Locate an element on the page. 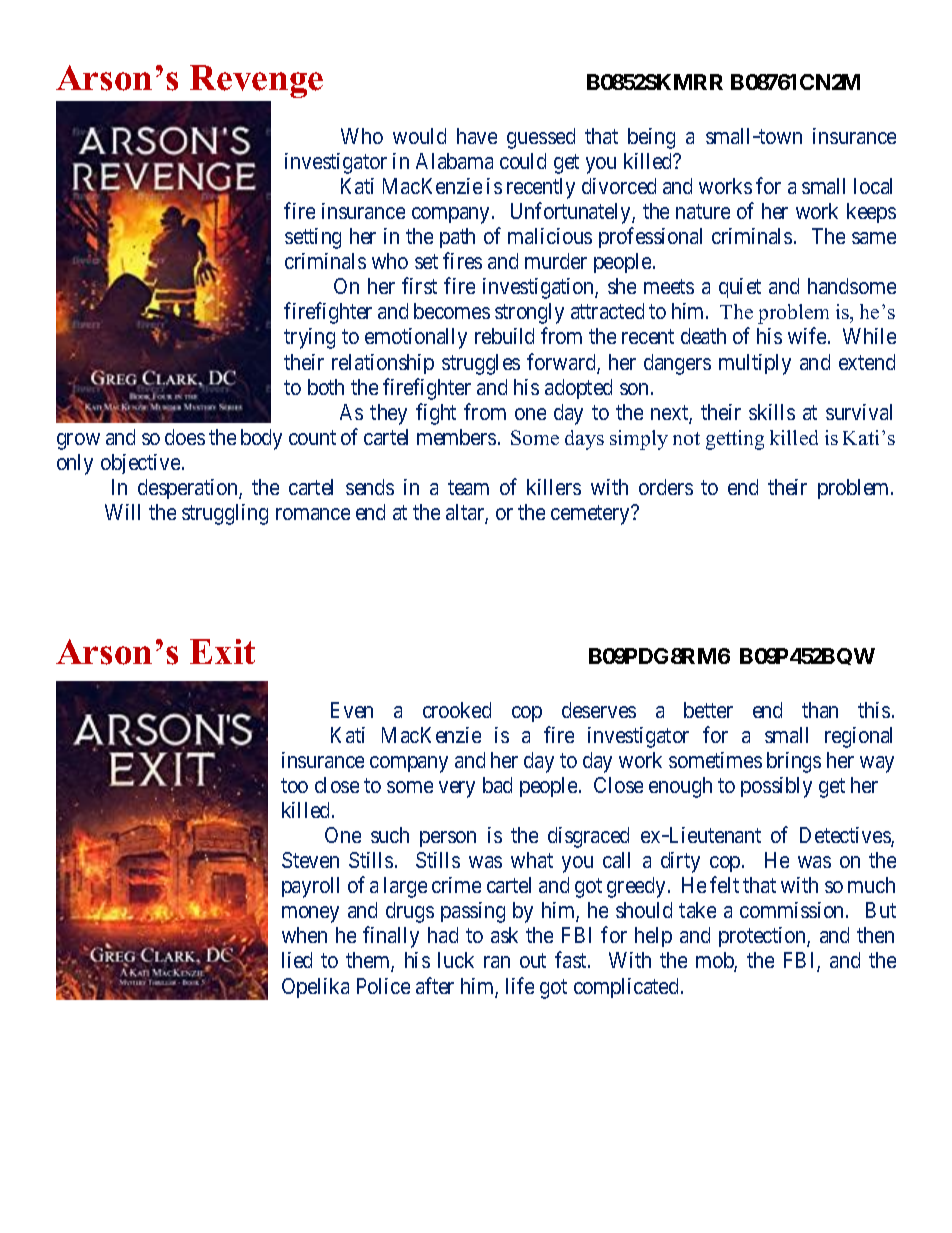  struggling is located at coordinates (225, 514).
